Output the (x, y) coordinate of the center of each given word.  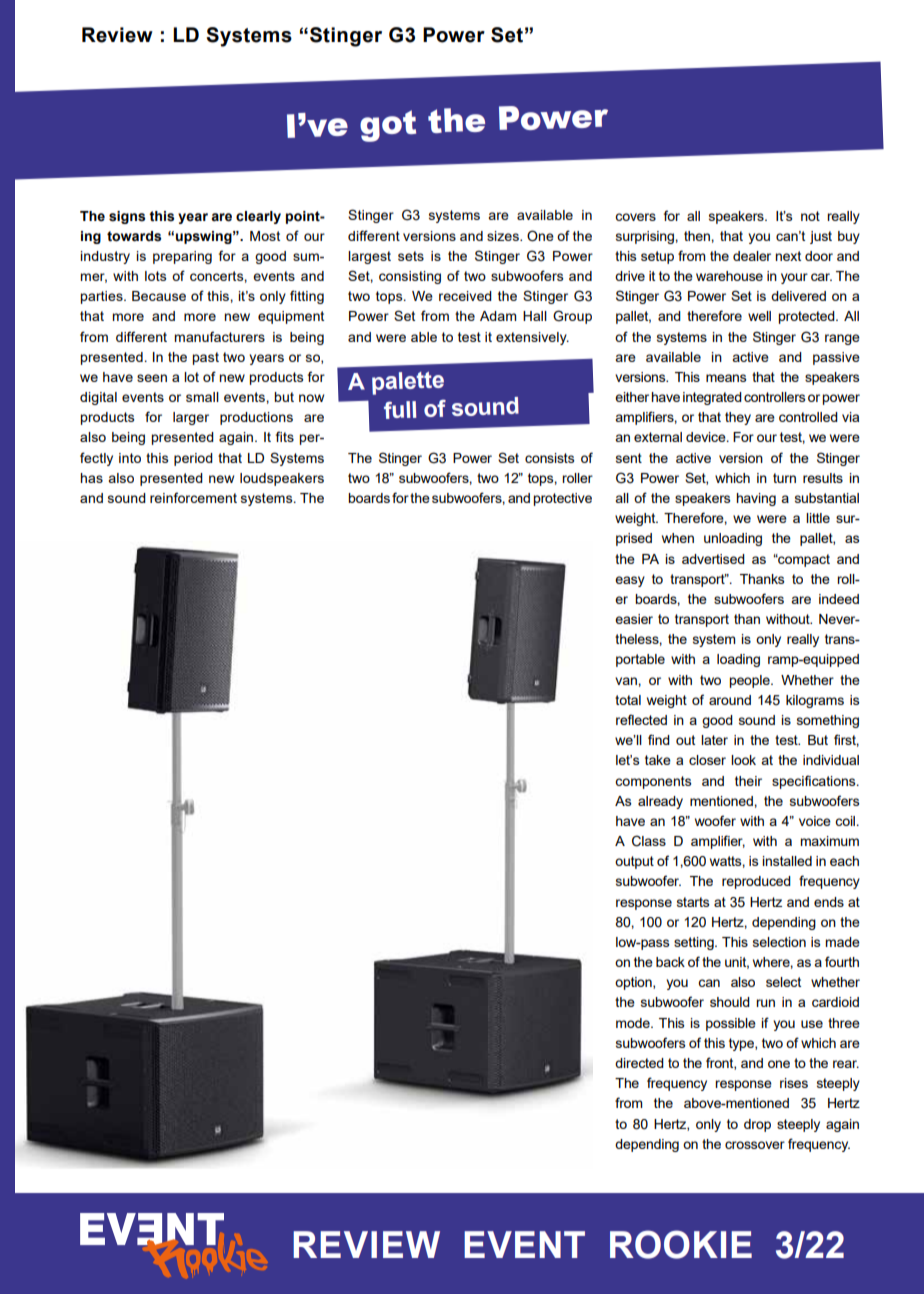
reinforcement (193, 497)
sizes (504, 236)
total (628, 700)
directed (639, 1063)
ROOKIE (681, 1244)
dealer (752, 256)
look (743, 760)
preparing (182, 257)
